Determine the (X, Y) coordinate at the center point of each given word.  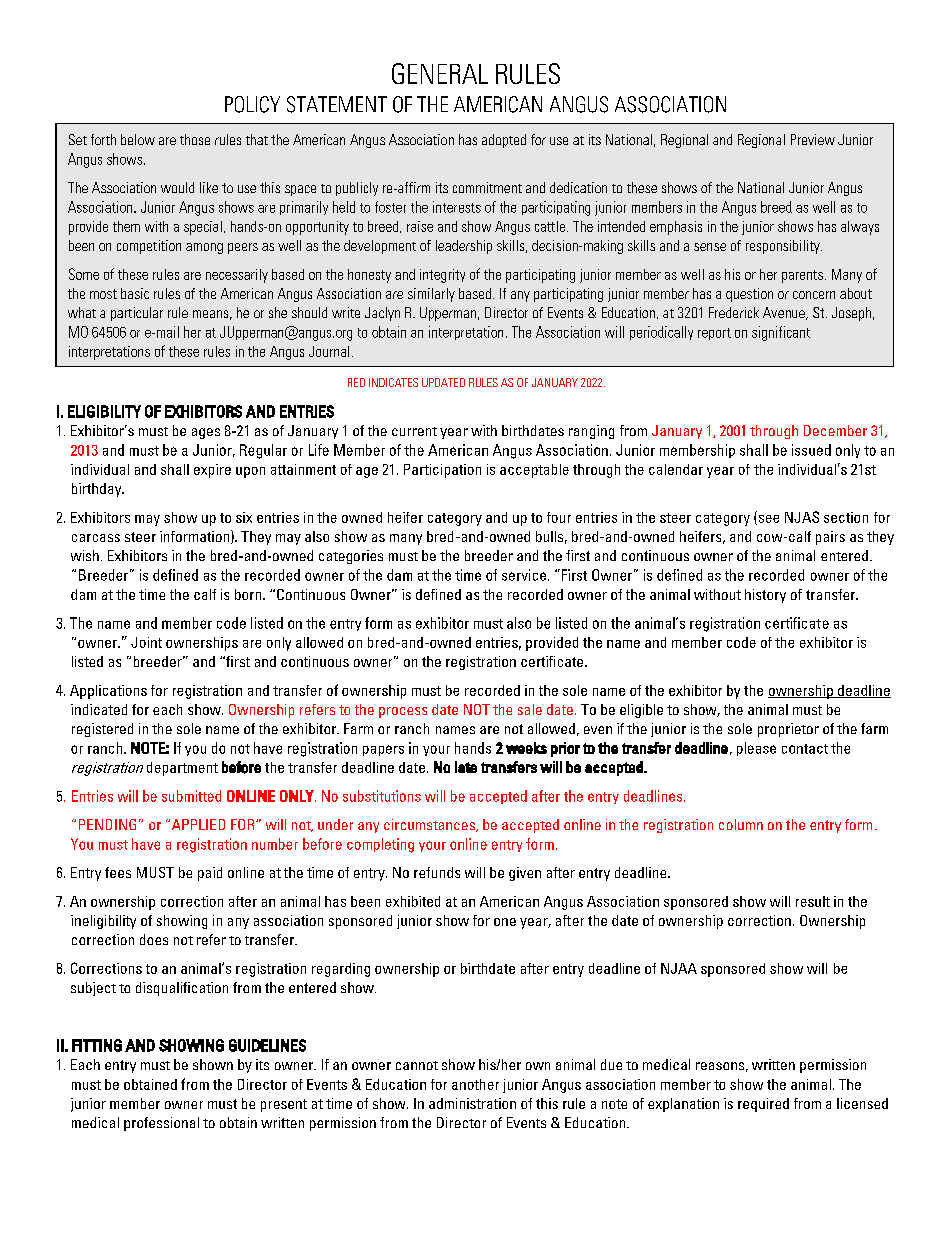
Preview (813, 139)
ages (206, 433)
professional (161, 1124)
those (195, 139)
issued (811, 450)
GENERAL (440, 73)
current (414, 431)
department (182, 769)
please (756, 749)
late (466, 767)
